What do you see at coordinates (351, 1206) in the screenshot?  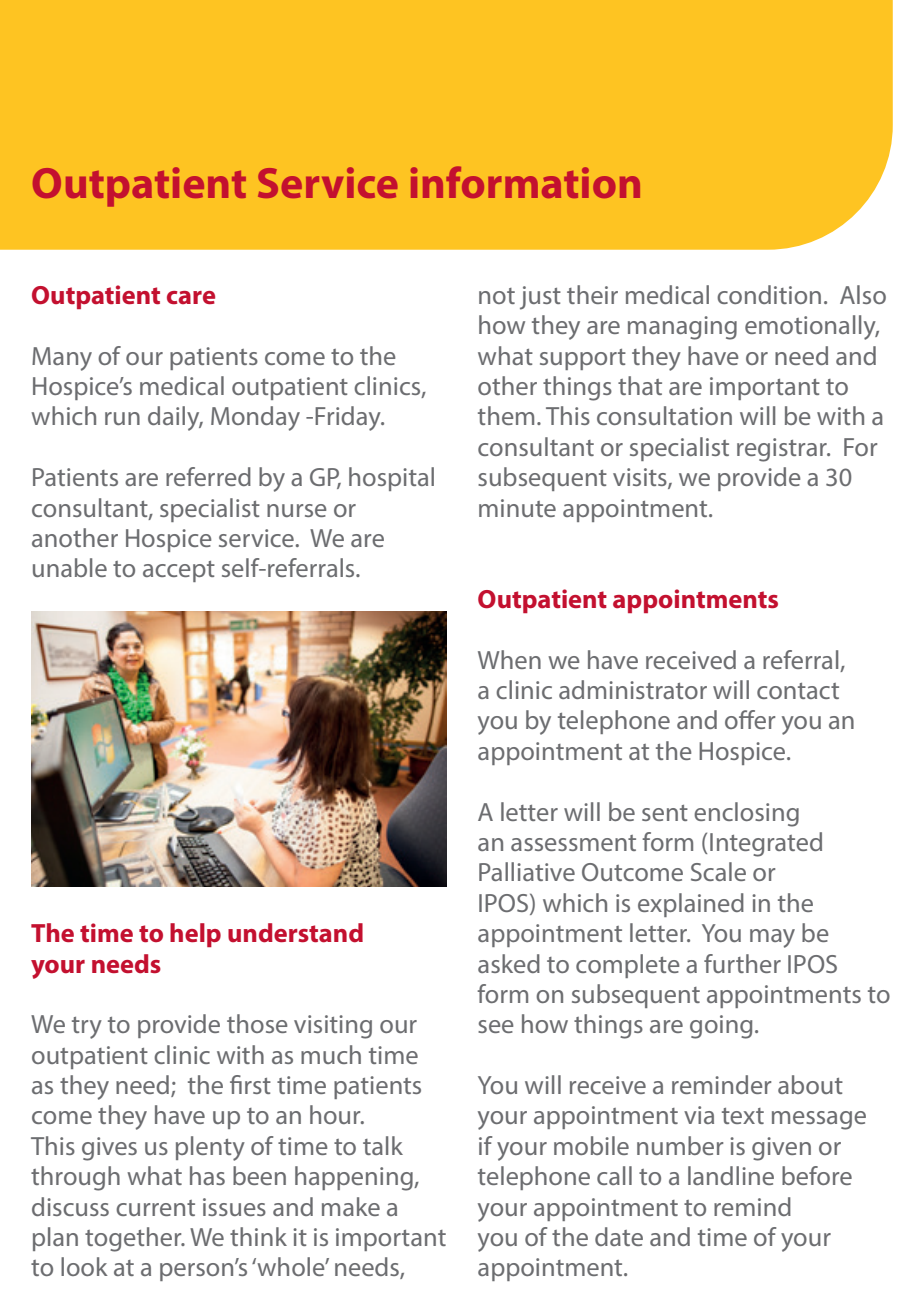 I see `make` at bounding box center [351, 1206].
